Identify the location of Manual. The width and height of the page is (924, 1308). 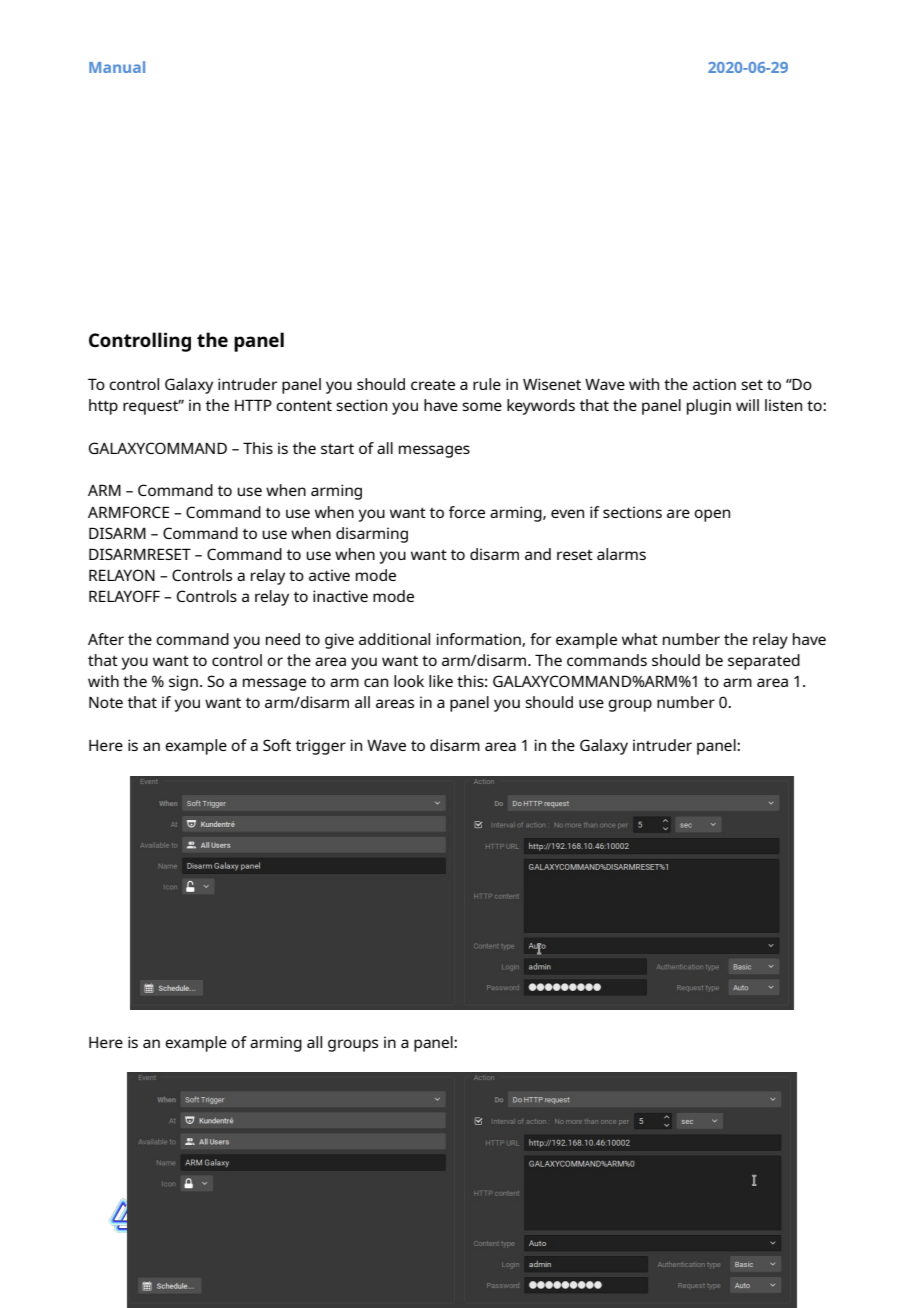
(117, 67).
